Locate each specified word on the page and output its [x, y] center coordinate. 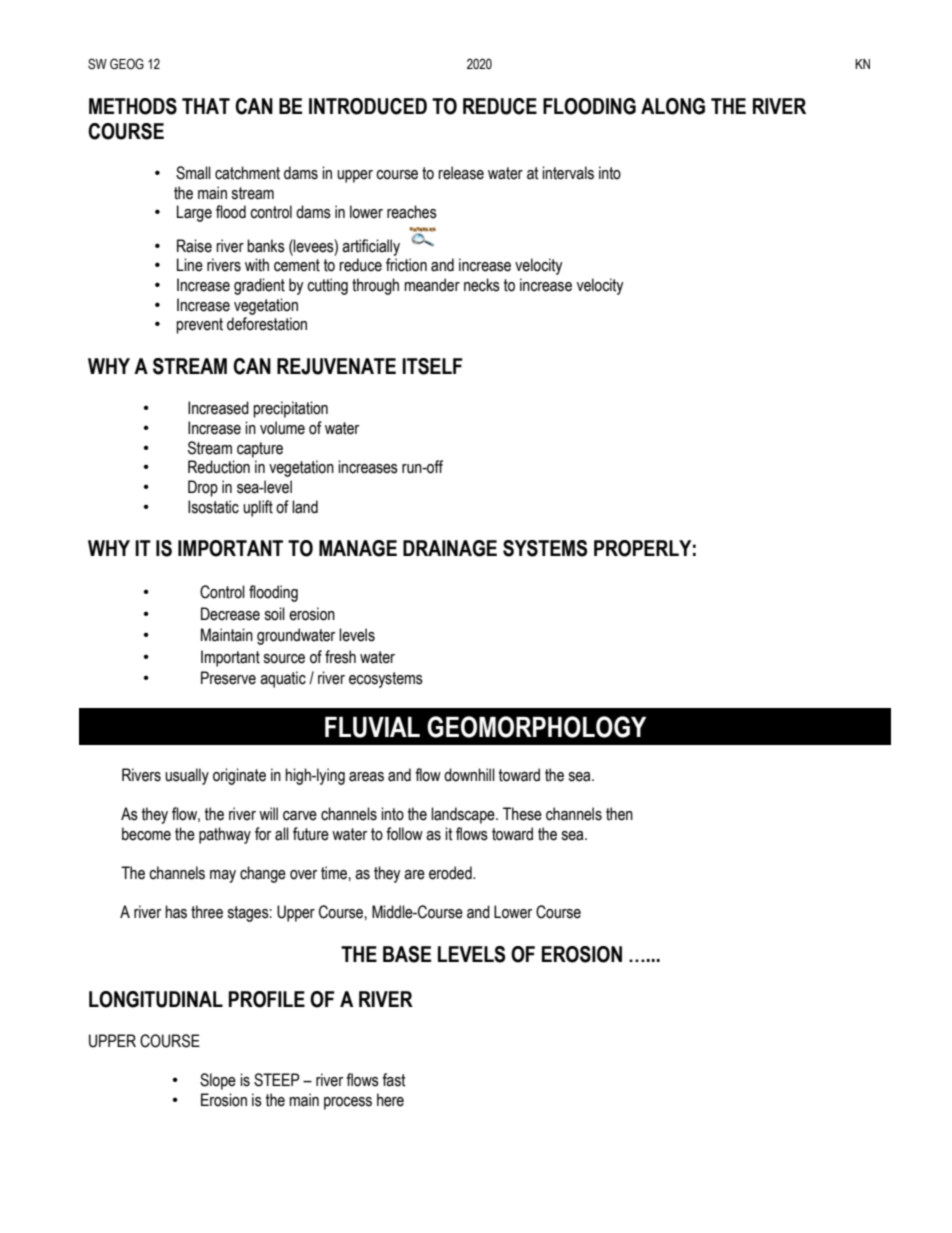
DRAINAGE [450, 548]
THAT [206, 106]
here [390, 1100]
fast [394, 1080]
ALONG [673, 106]
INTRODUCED [368, 106]
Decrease [230, 614]
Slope [218, 1081]
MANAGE [358, 548]
